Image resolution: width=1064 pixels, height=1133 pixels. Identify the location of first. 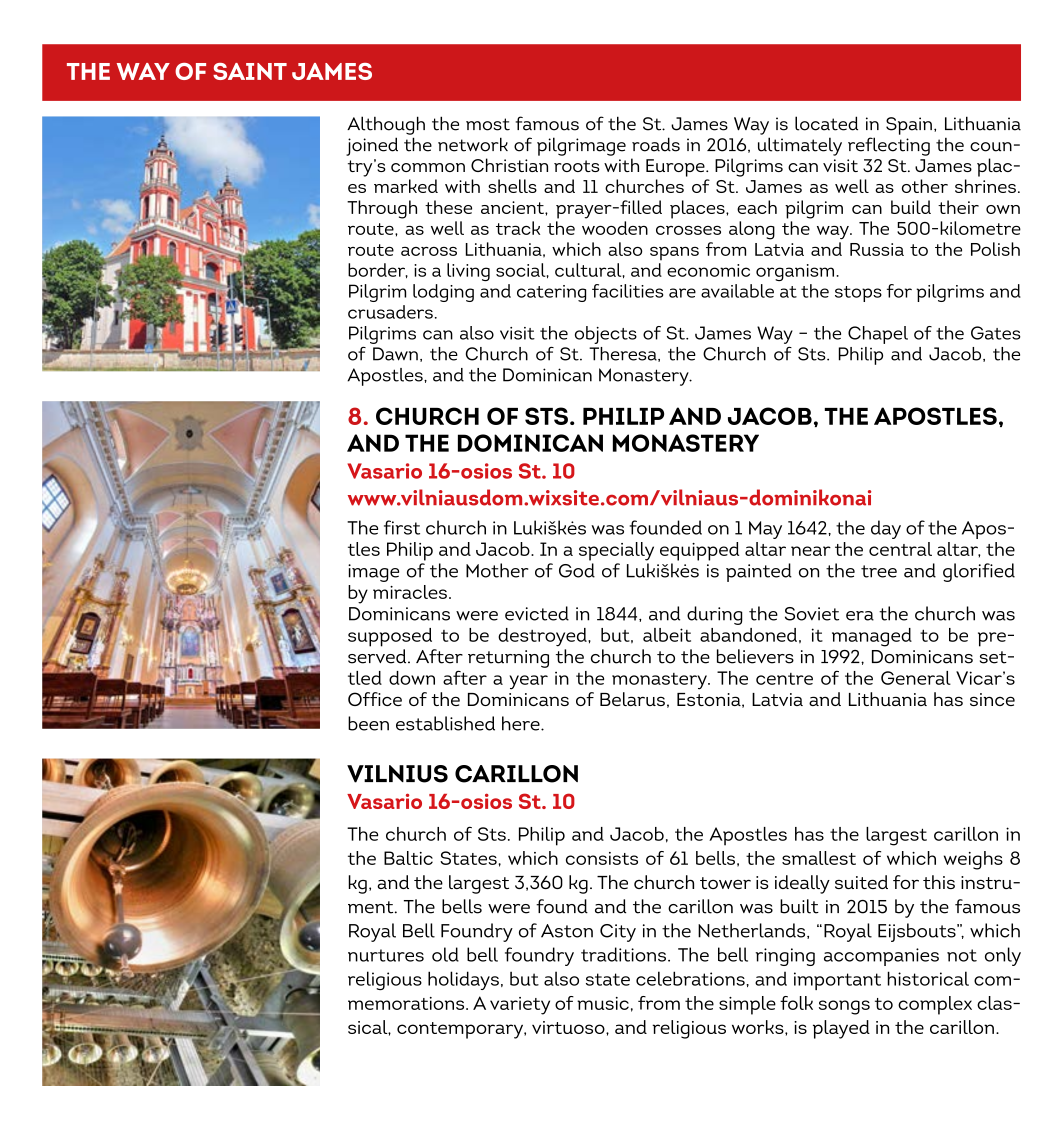
(402, 527).
